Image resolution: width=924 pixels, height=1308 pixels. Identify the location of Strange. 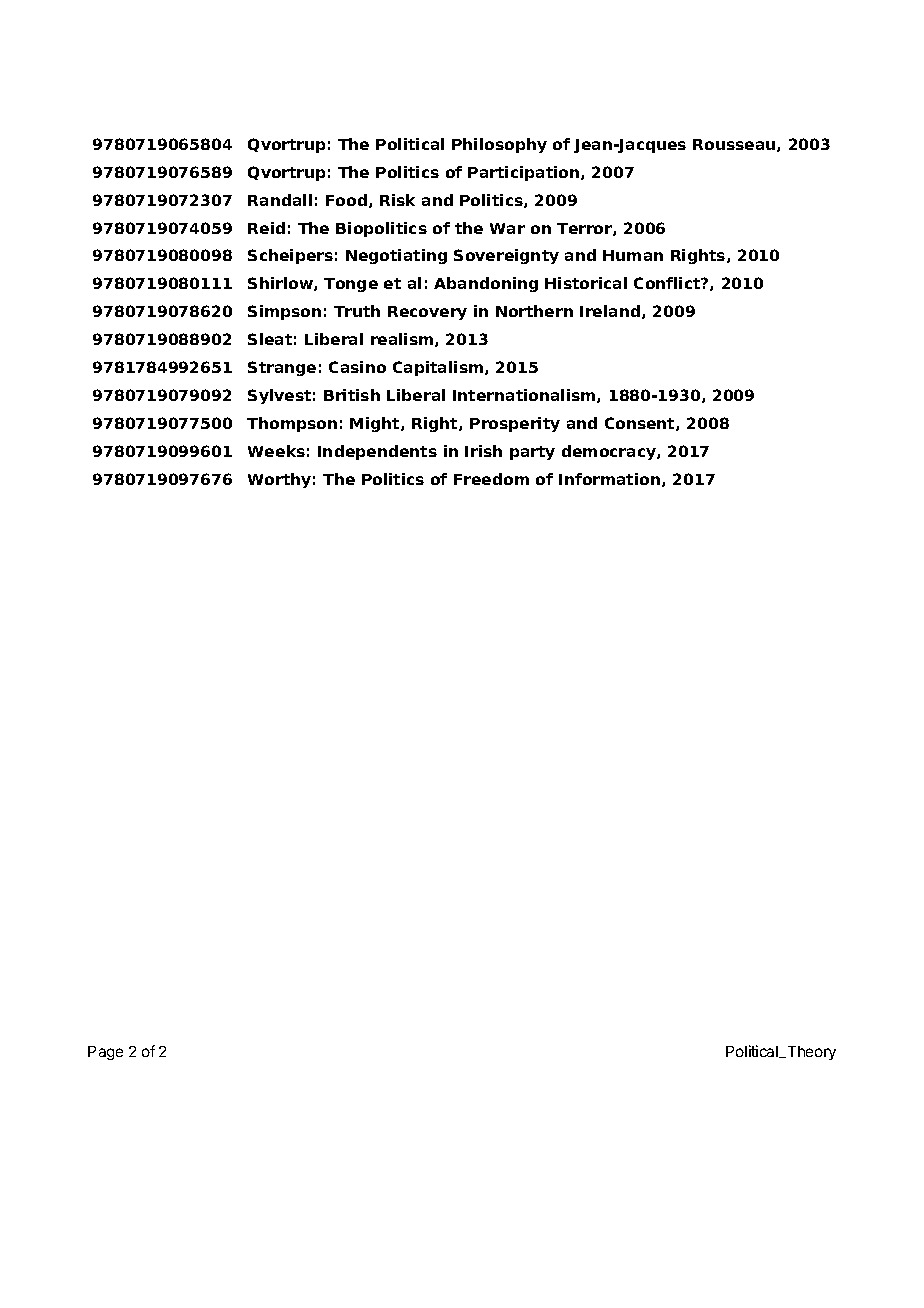
(282, 368).
